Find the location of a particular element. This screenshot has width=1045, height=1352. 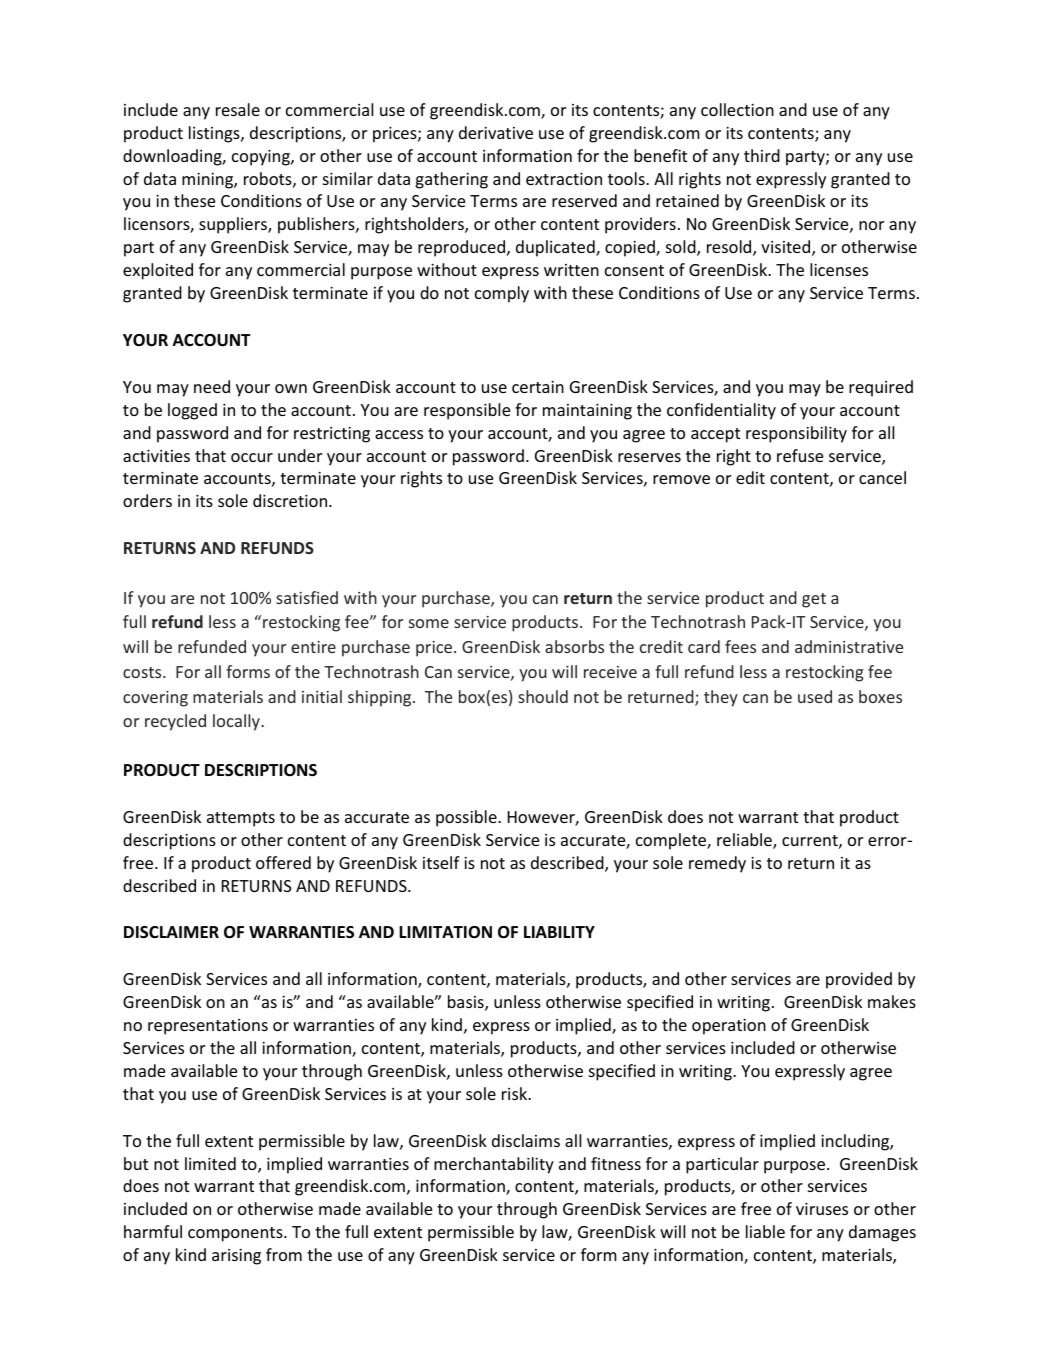

merchantability is located at coordinates (494, 1165).
